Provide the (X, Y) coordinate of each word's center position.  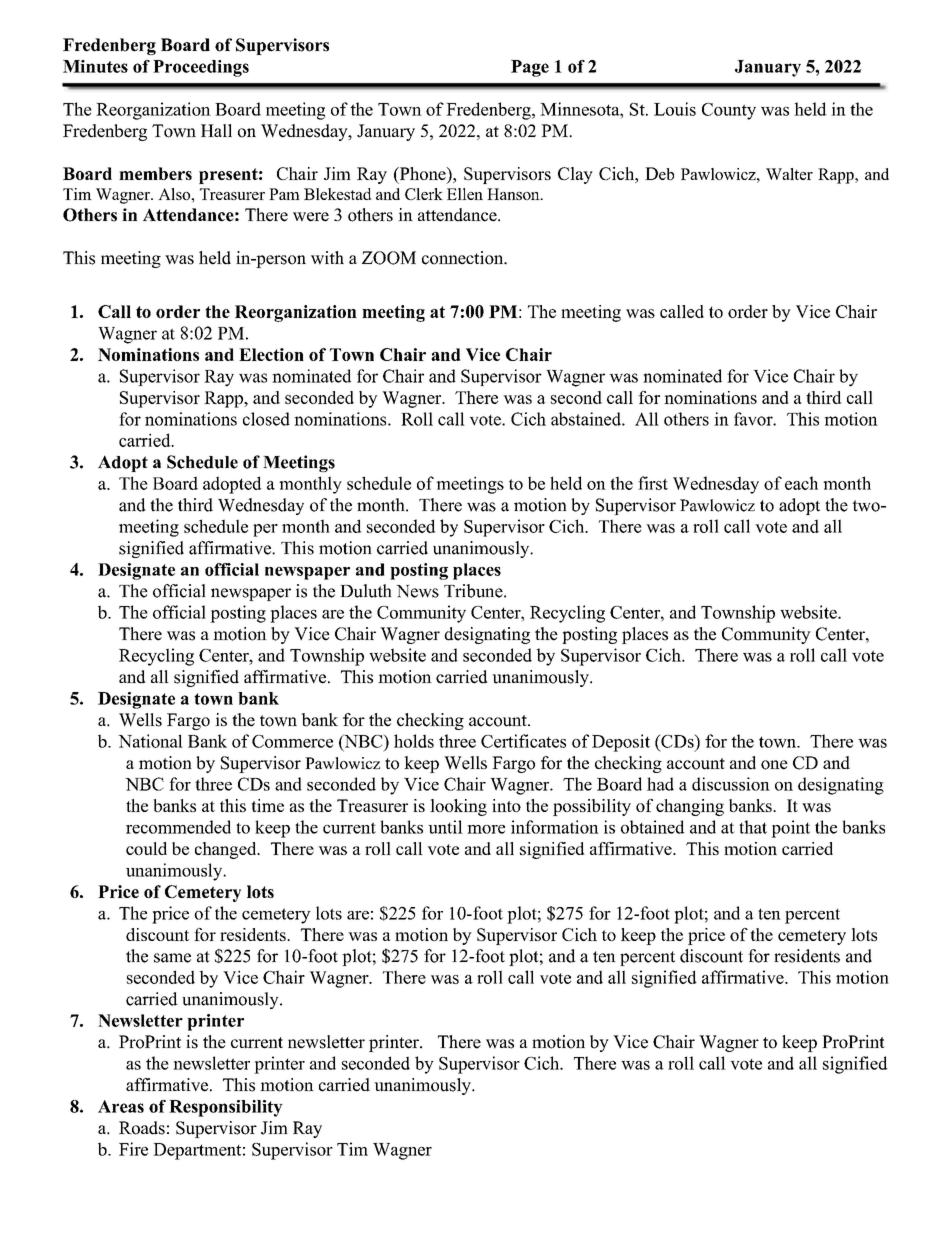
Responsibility (226, 1108)
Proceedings (201, 68)
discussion (731, 784)
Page (530, 68)
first (653, 483)
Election (271, 354)
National (150, 741)
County (729, 111)
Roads (142, 1128)
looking (458, 807)
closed (266, 419)
